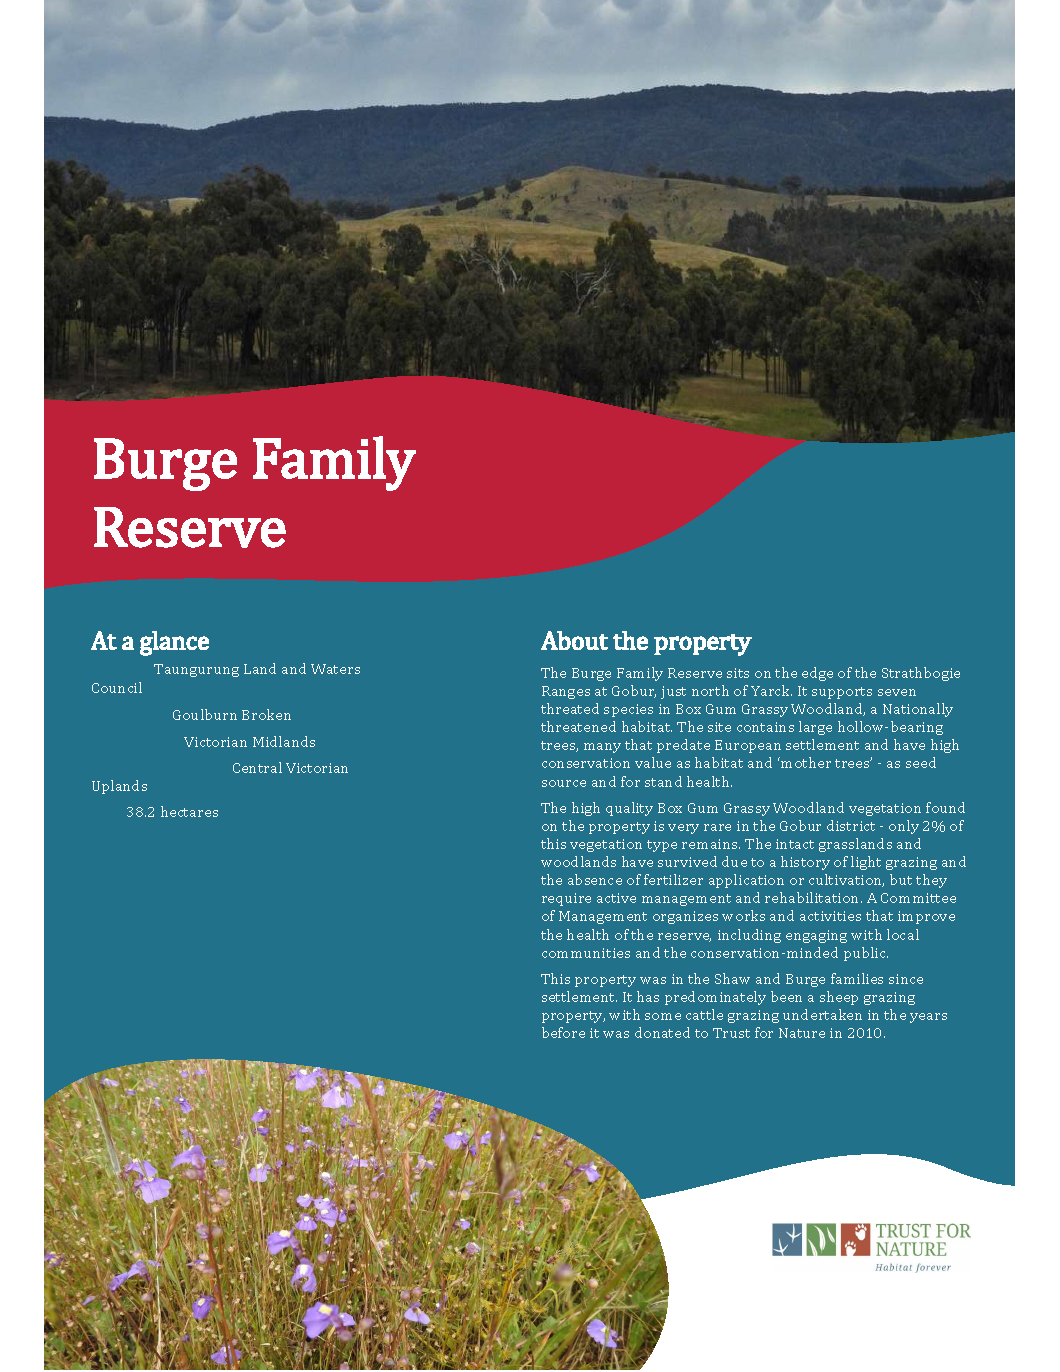  I want to click on rehabilitation, so click(813, 897).
